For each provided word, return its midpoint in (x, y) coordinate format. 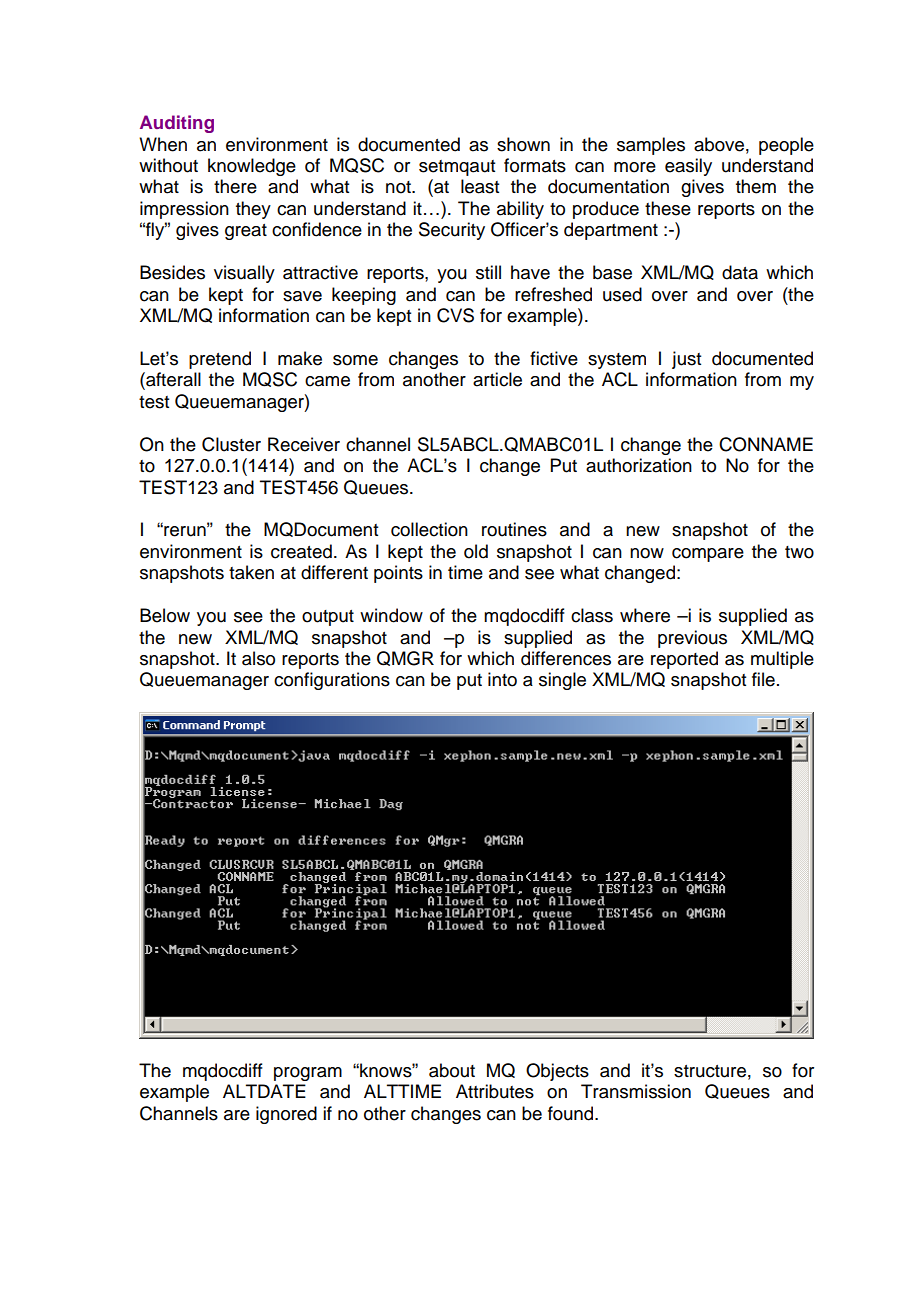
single (562, 681)
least (480, 186)
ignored (286, 1115)
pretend (220, 360)
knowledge (252, 167)
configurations (332, 681)
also (258, 658)
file (763, 679)
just (686, 360)
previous (692, 639)
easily (688, 167)
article (497, 379)
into (502, 679)
